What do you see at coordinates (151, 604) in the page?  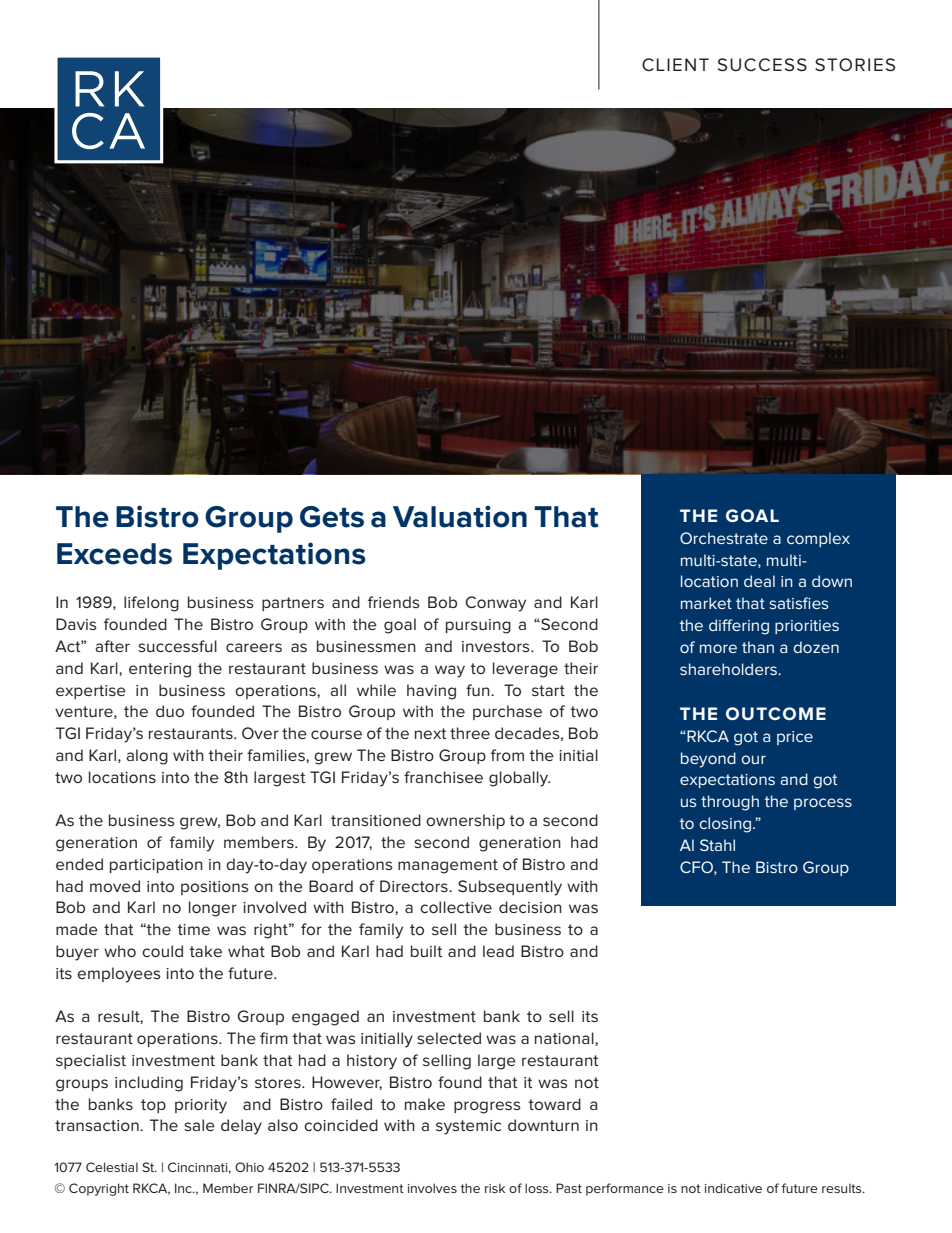 I see `lifelong` at bounding box center [151, 604].
